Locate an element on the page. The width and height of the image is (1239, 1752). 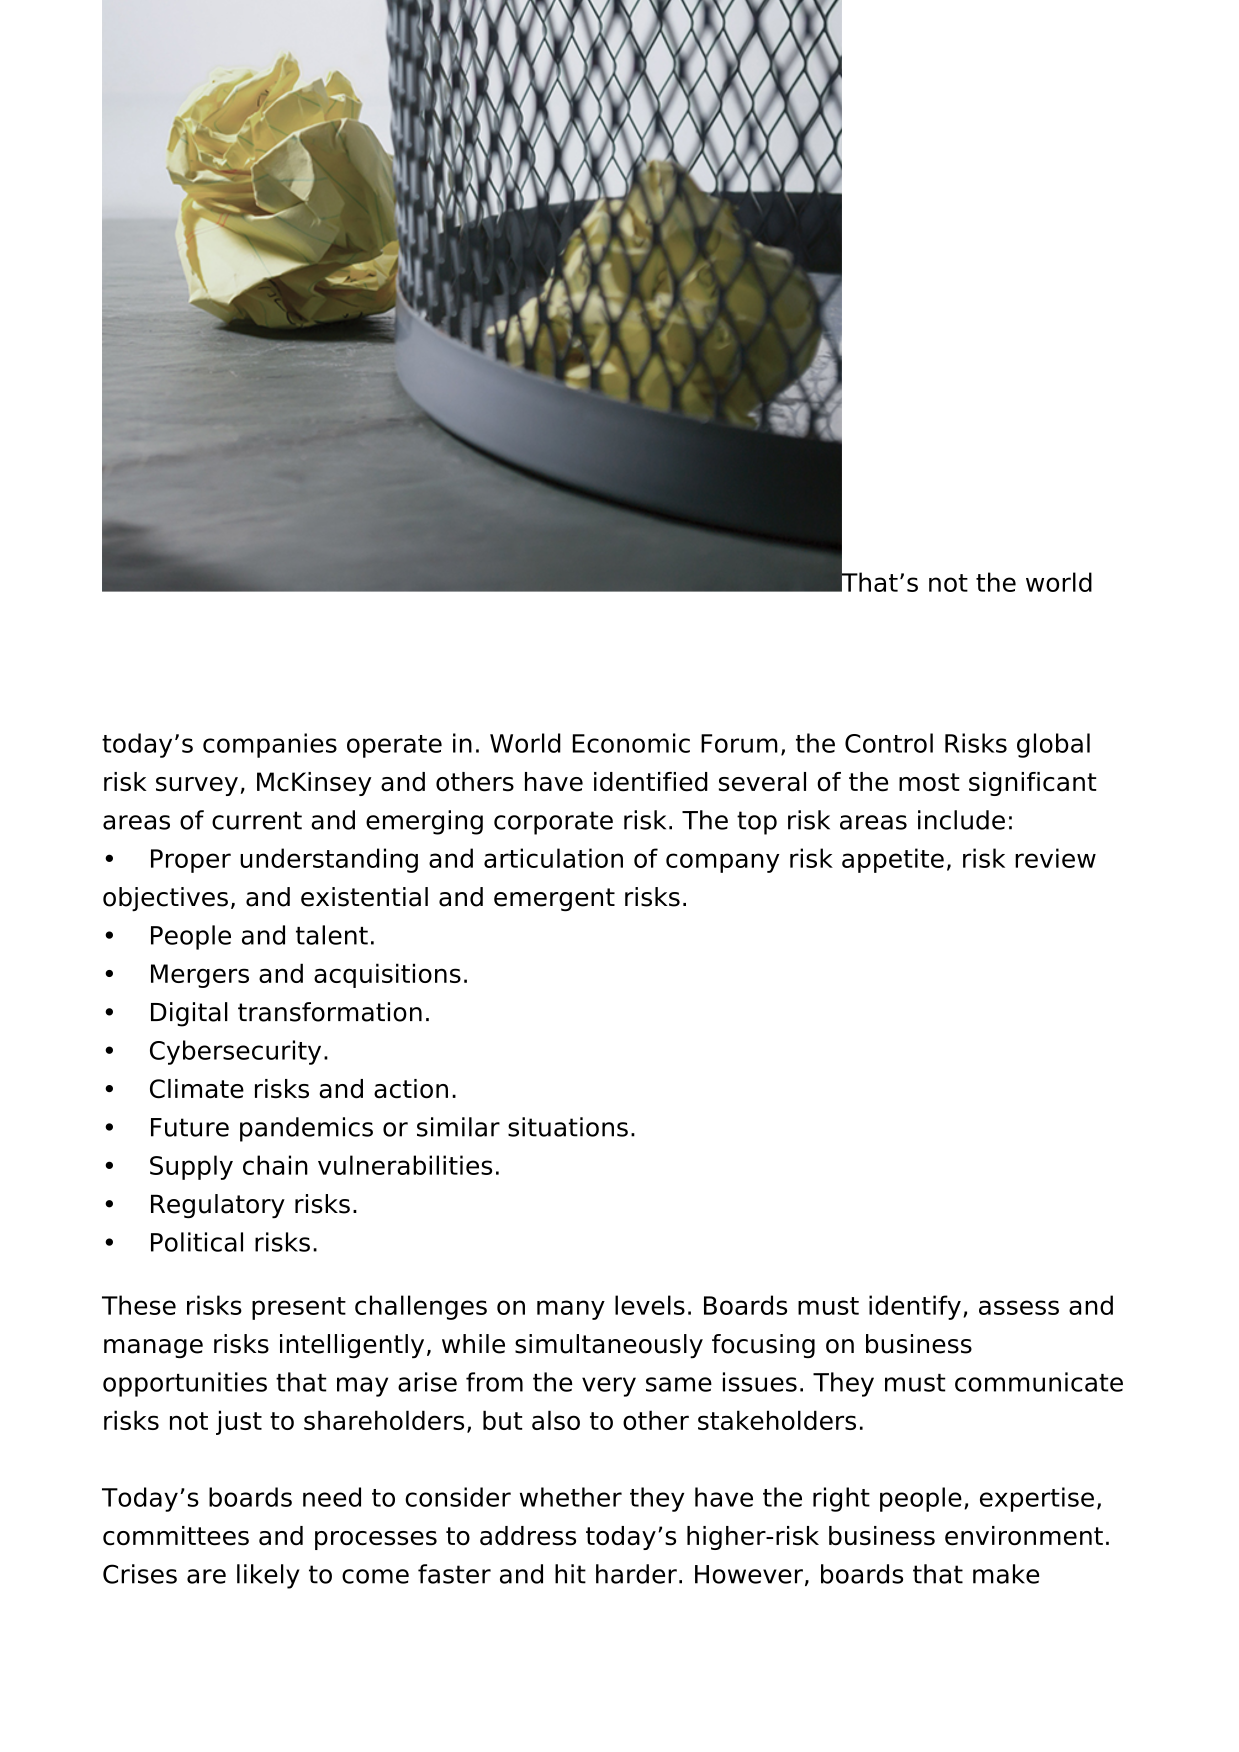
Mergers is located at coordinates (200, 976).
